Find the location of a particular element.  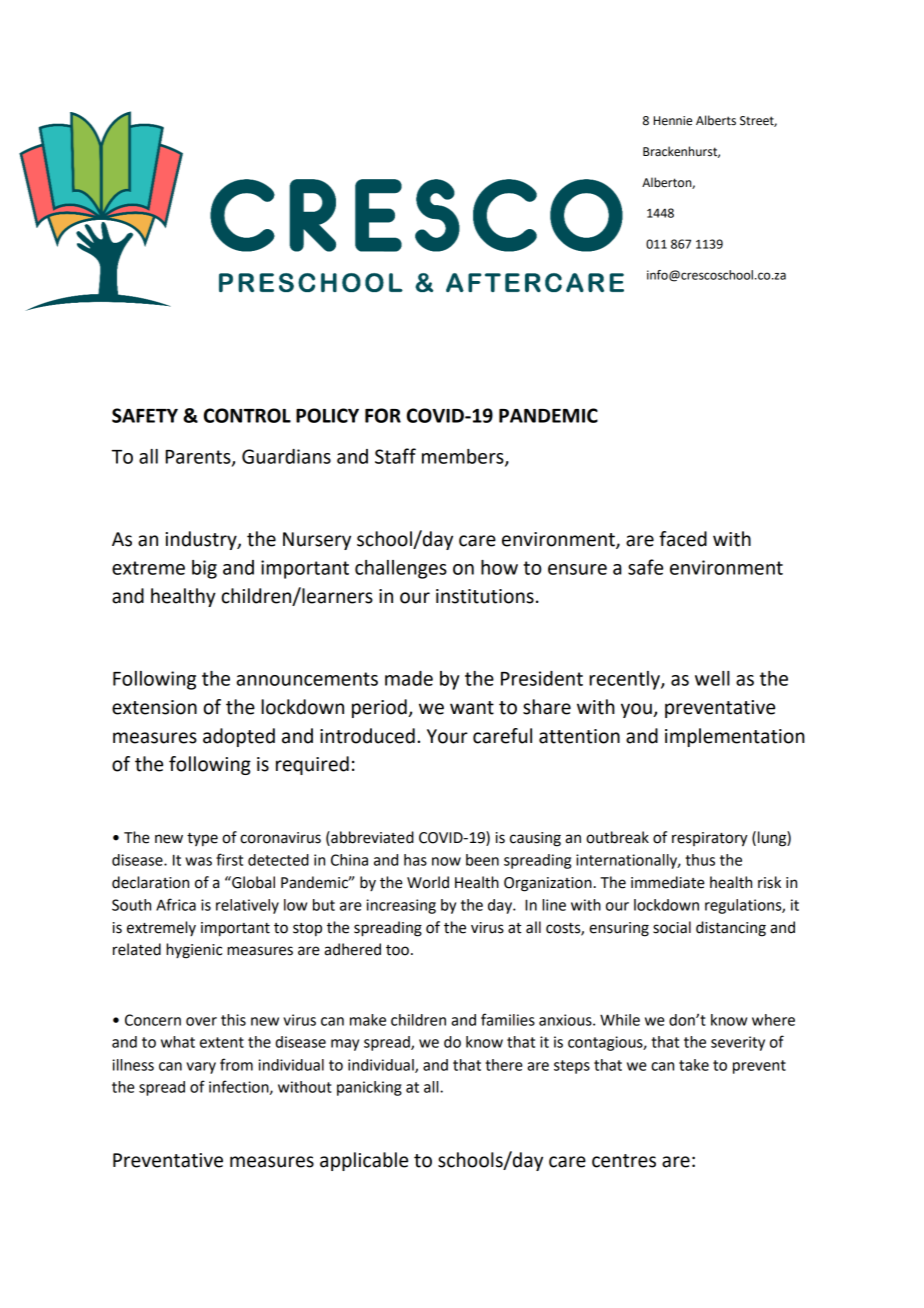

well is located at coordinates (712, 678).
